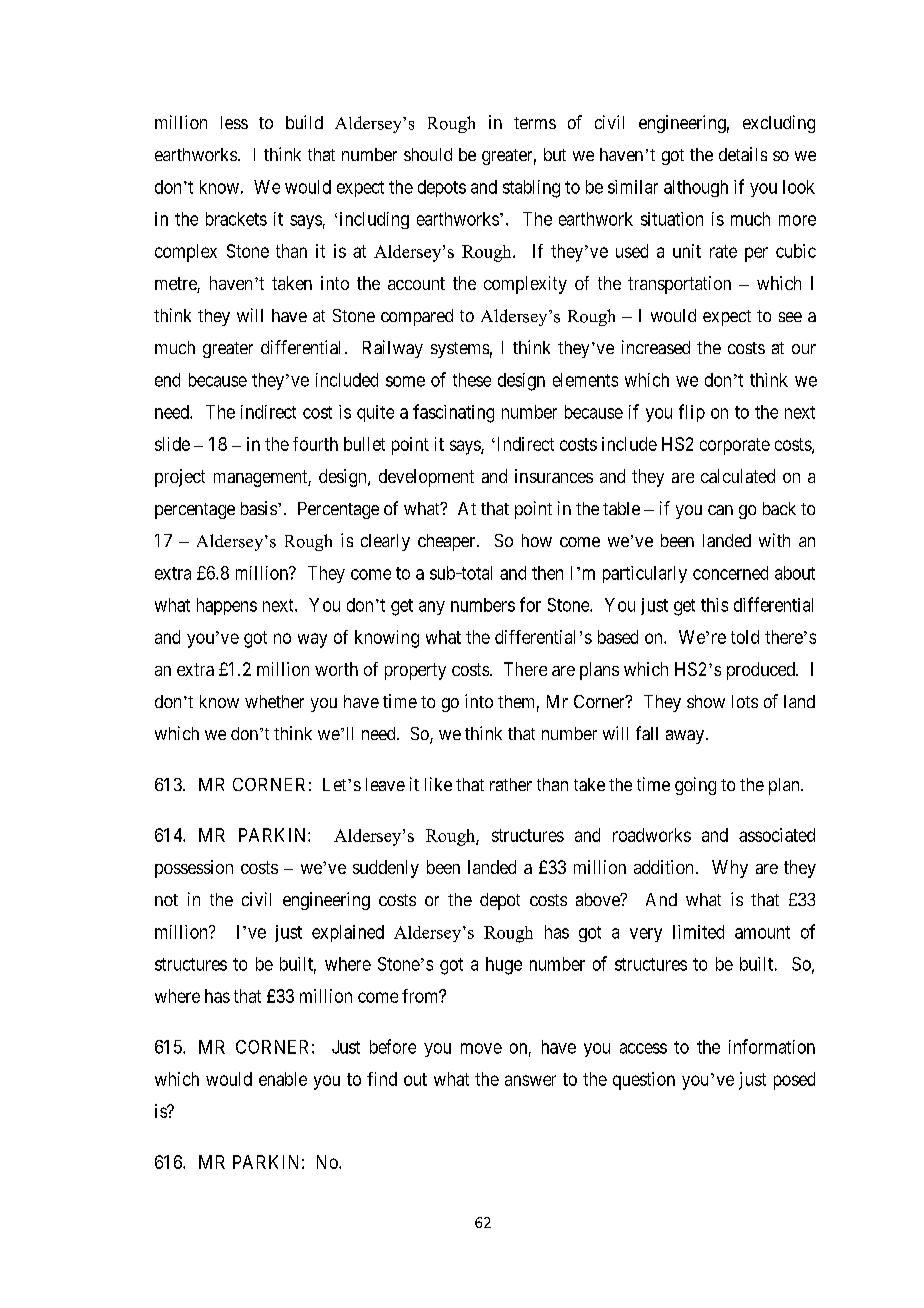 The height and width of the screenshot is (1308, 924). Describe the element at coordinates (777, 835) in the screenshot. I see `associated` at that location.
